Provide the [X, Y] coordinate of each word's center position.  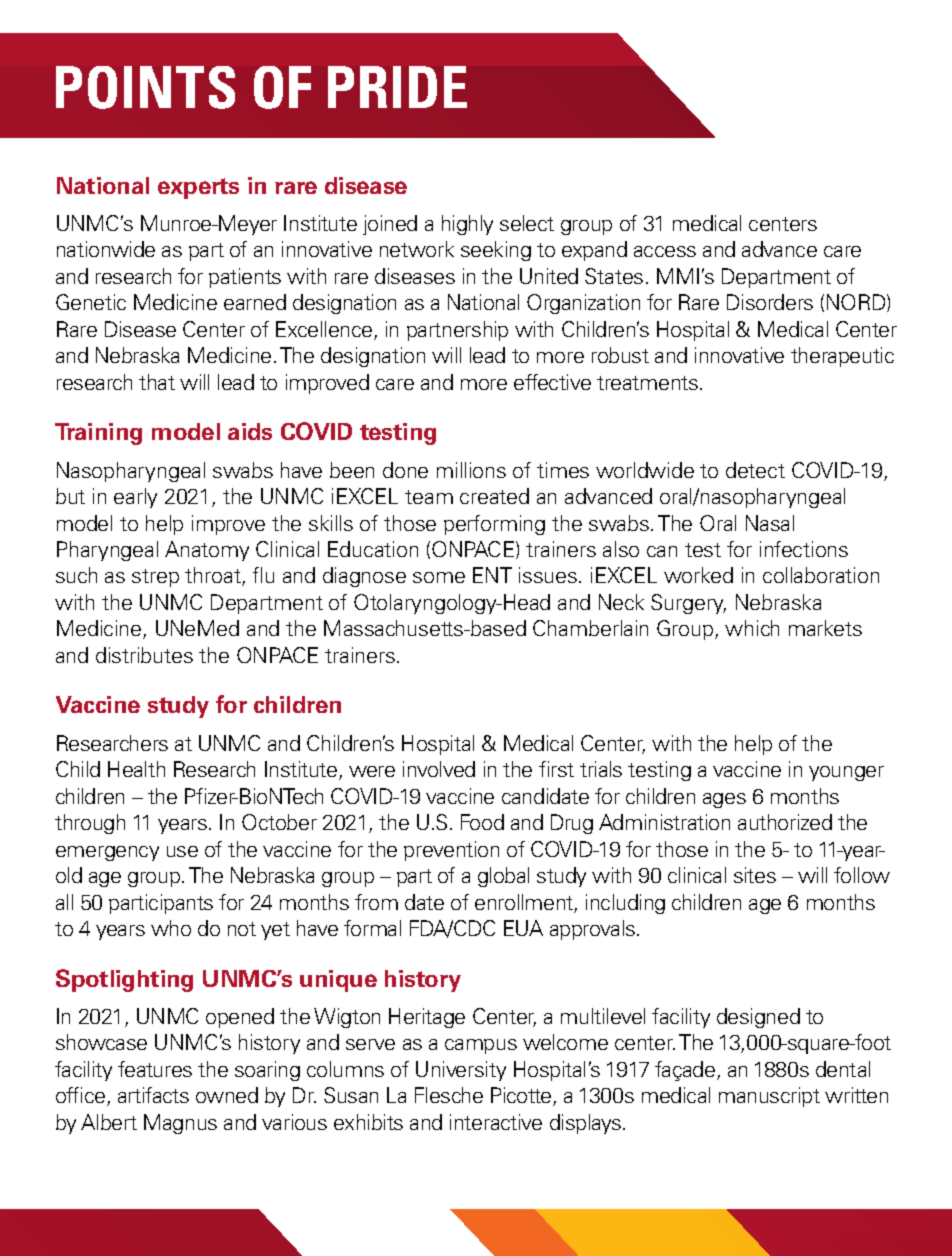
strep [155, 578]
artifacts [153, 1095]
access [665, 251]
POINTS [145, 87]
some [439, 577]
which [752, 628]
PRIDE [397, 87]
